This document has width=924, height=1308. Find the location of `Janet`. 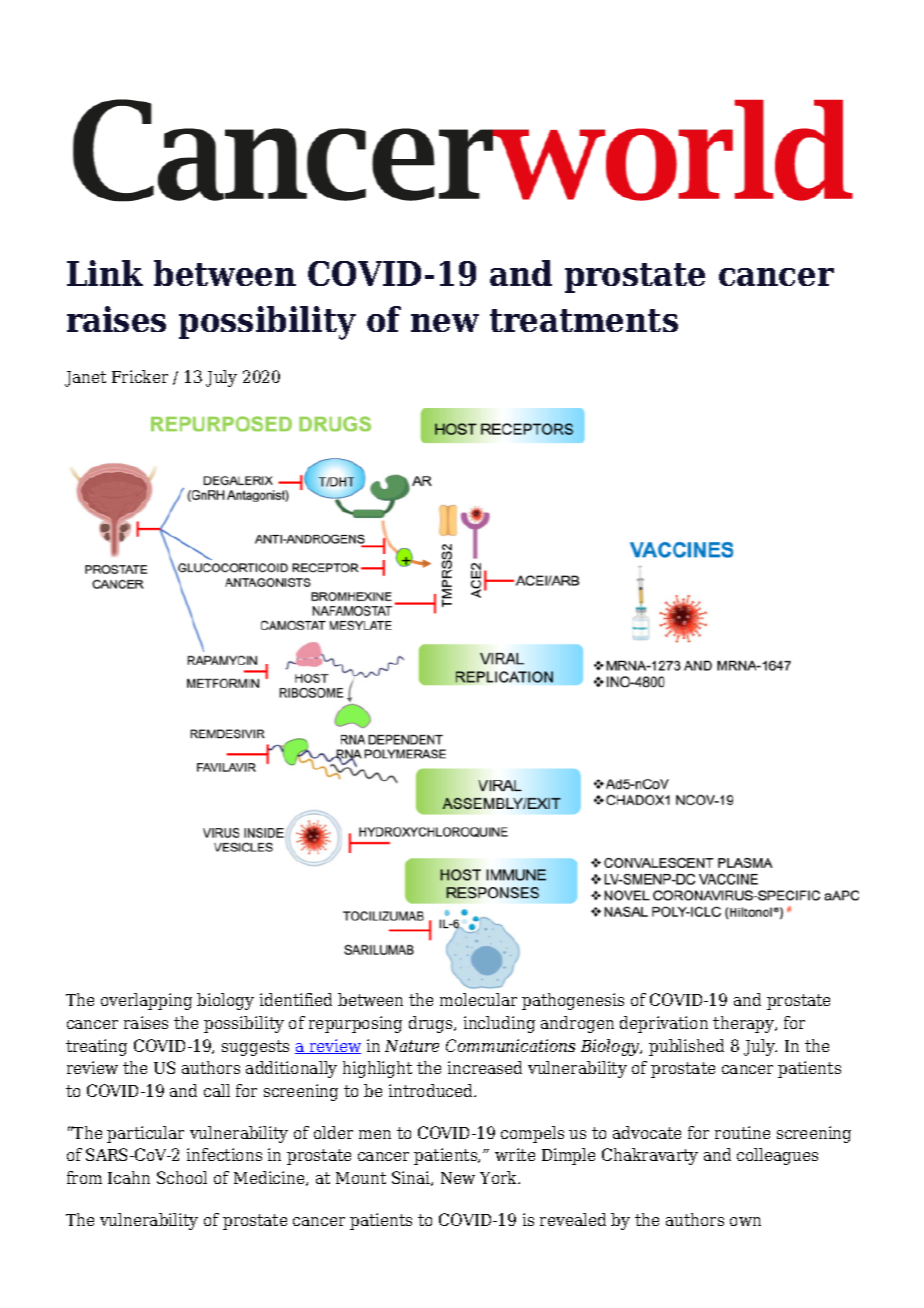

Janet is located at coordinates (85, 379).
